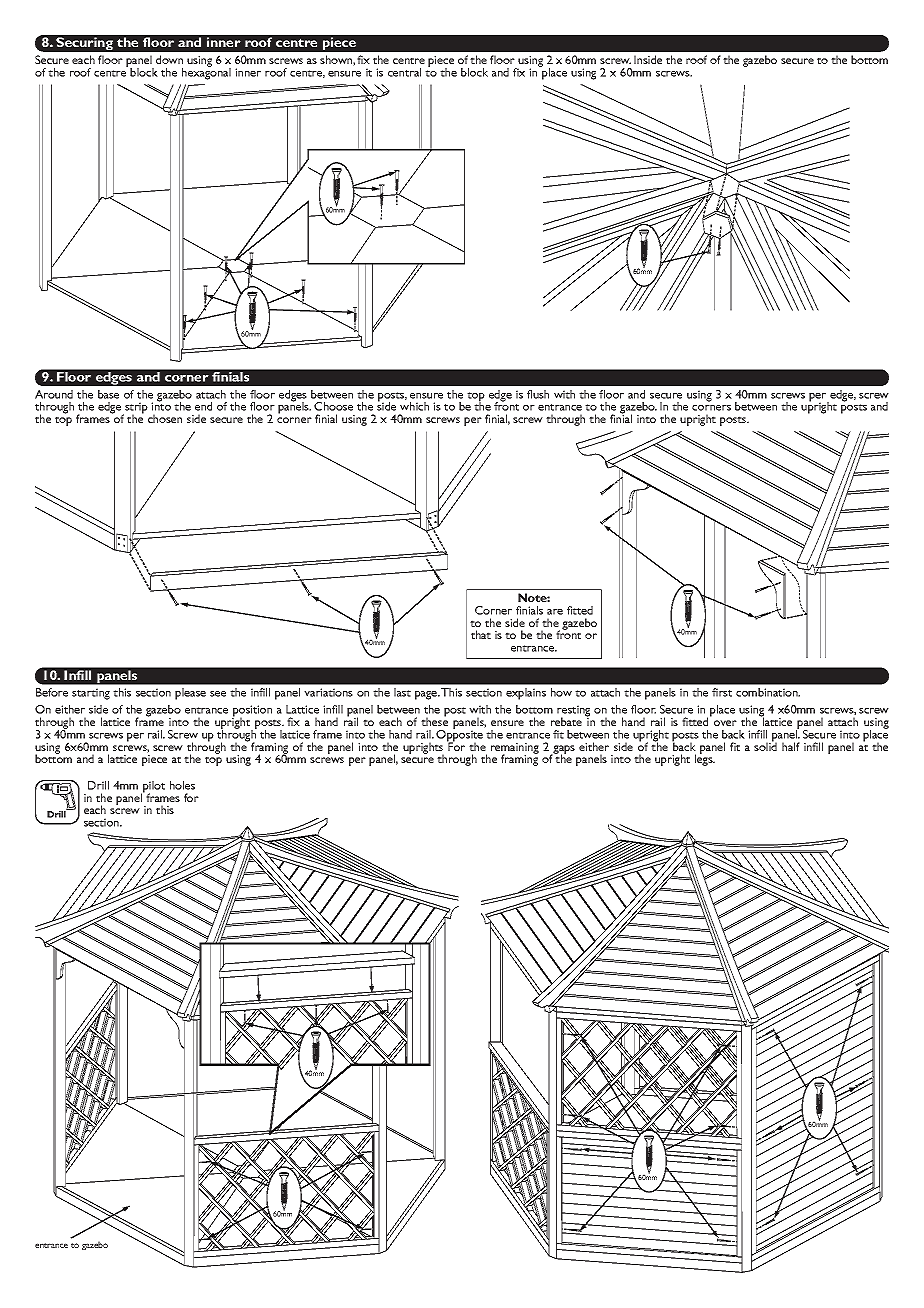 The width and height of the image is (924, 1308). Describe the element at coordinates (725, 723) in the image. I see `over` at that location.
